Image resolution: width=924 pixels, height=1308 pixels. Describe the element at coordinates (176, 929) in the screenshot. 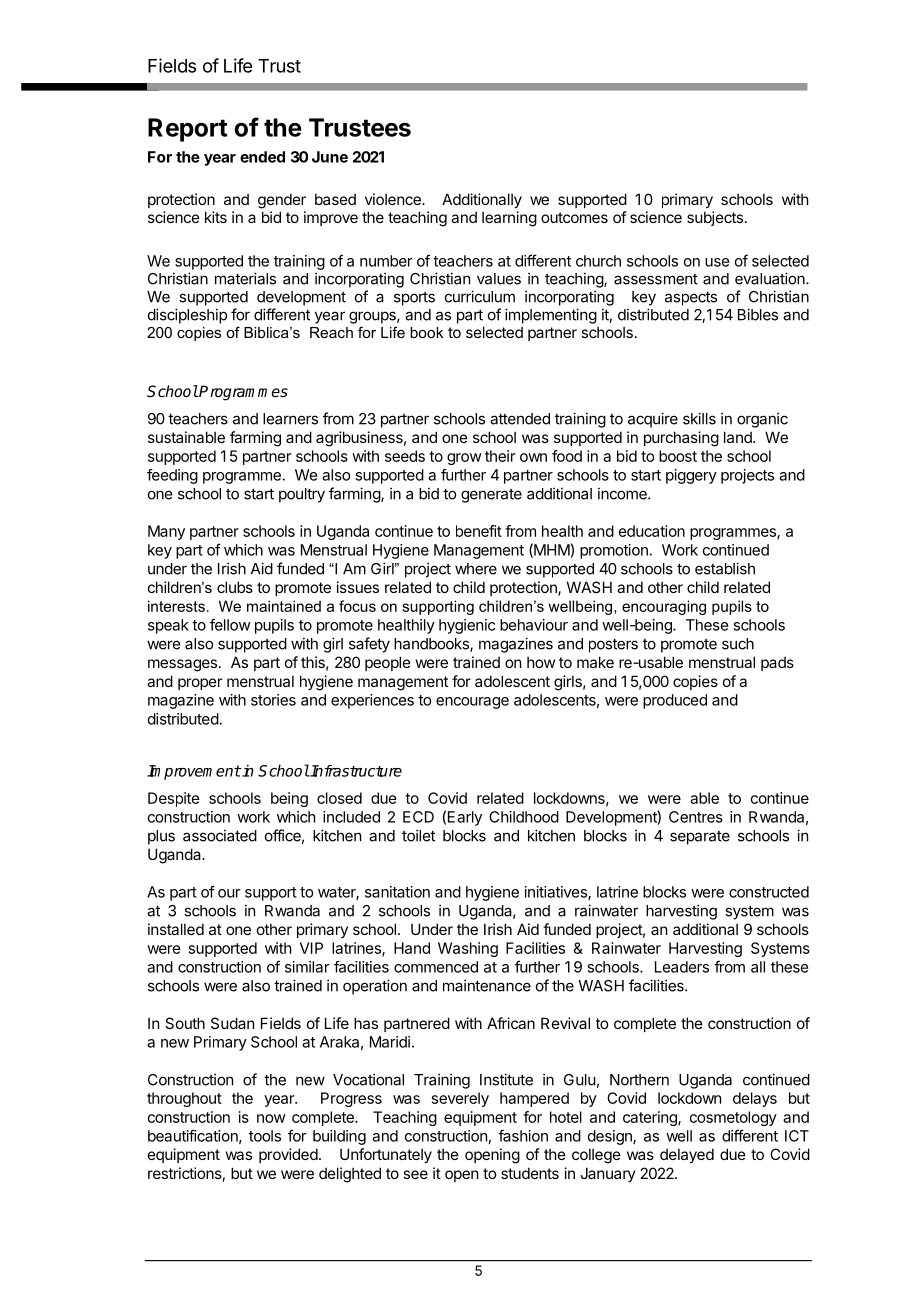

I see `installed` at that location.
